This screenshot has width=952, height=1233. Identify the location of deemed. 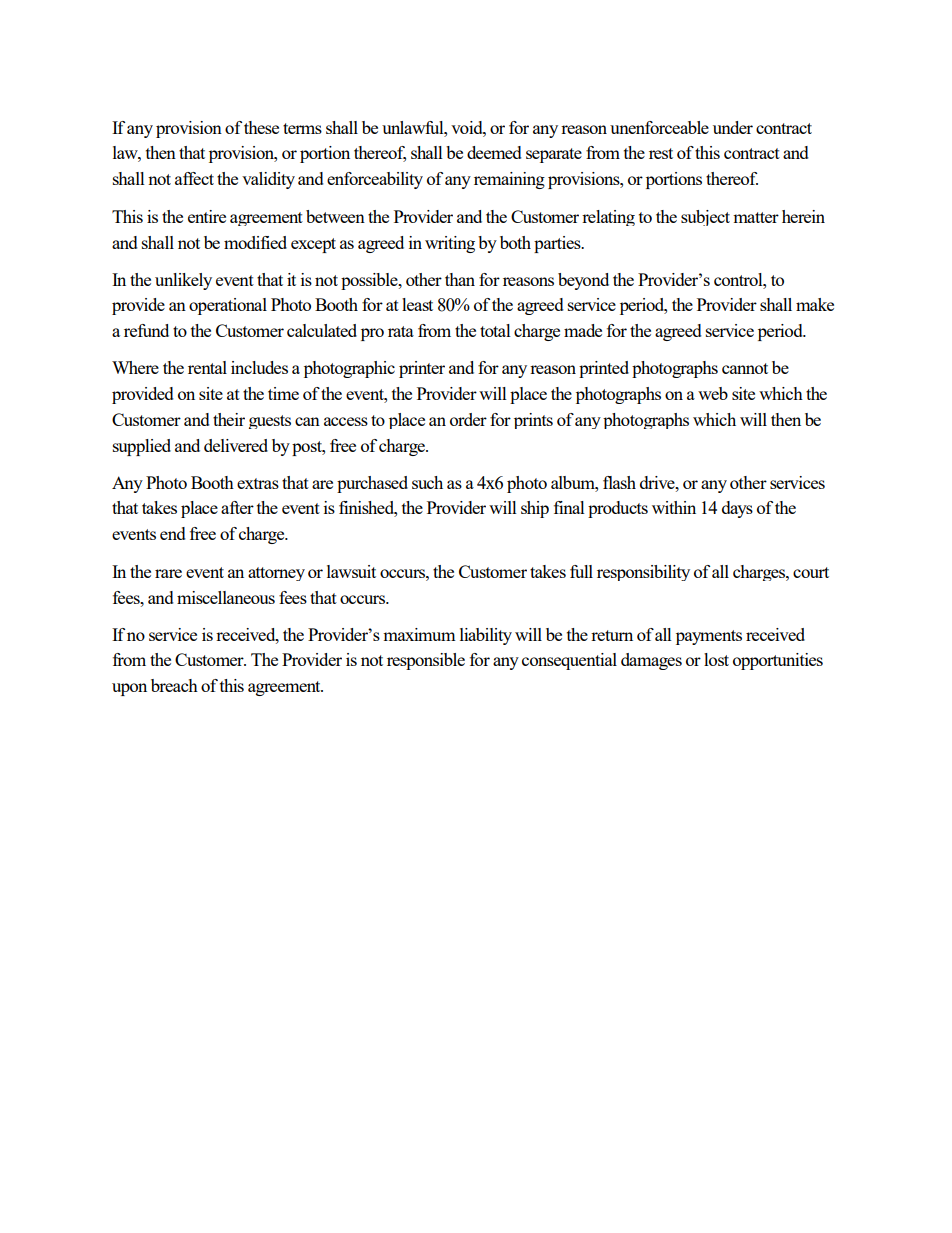
(494, 152).
